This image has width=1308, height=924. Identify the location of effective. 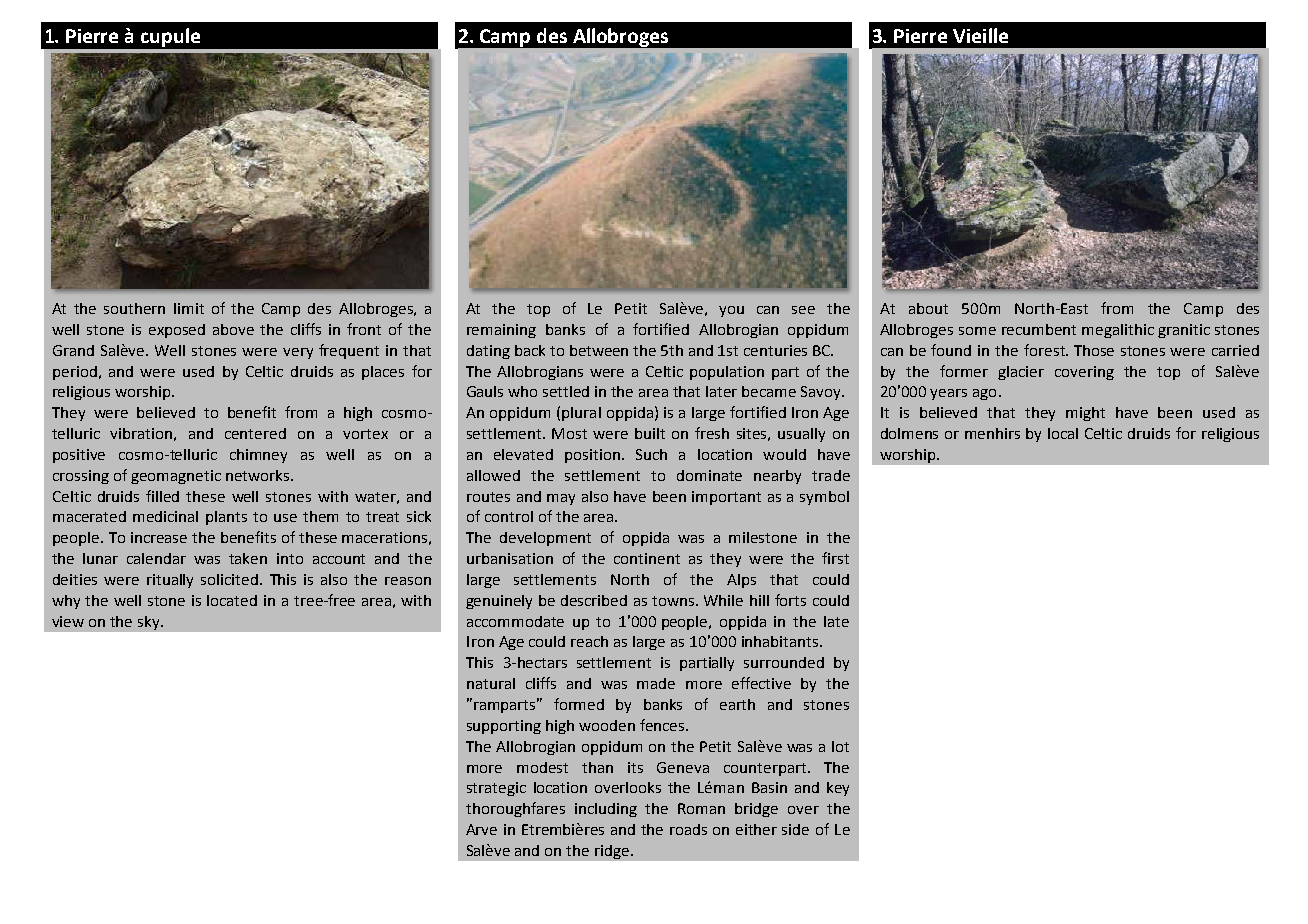
(761, 683).
